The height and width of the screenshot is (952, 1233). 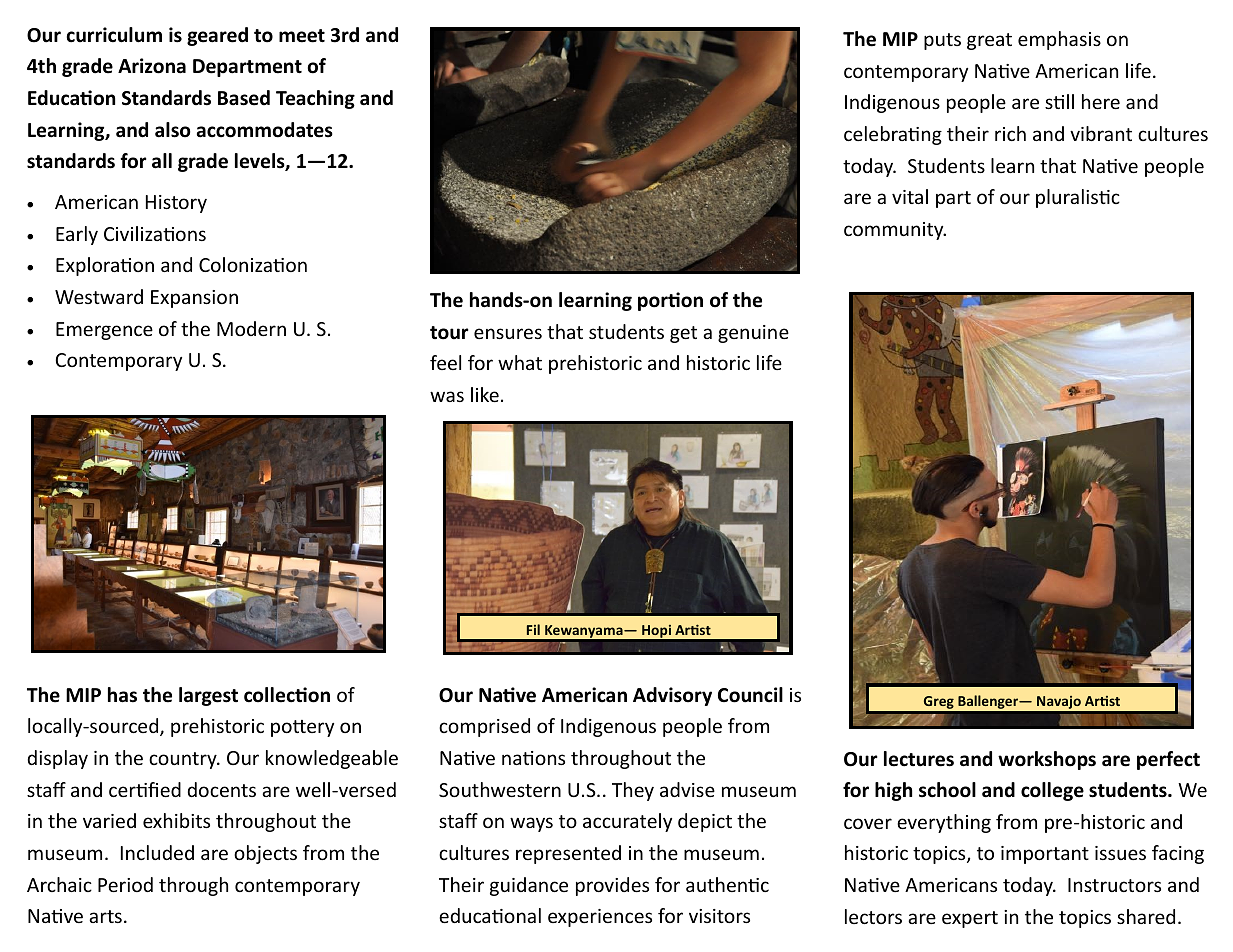 What do you see at coordinates (125, 884) in the screenshot?
I see `Period` at bounding box center [125, 884].
